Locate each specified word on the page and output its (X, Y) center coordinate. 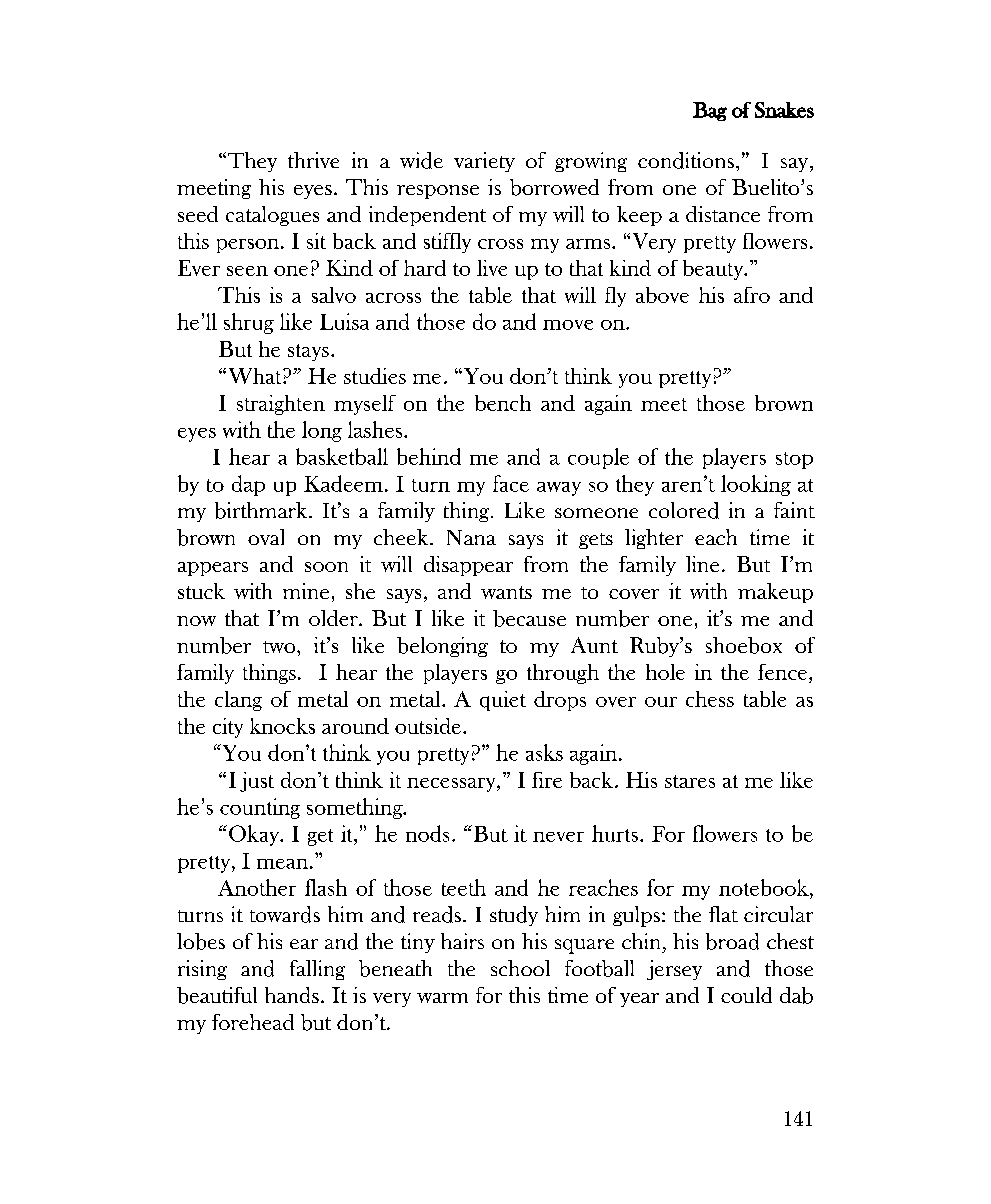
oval (266, 537)
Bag (710, 111)
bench (503, 403)
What (254, 376)
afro (752, 295)
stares (690, 781)
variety (484, 162)
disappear (468, 566)
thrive (313, 160)
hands (292, 995)
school (520, 968)
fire (547, 780)
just (257, 782)
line (702, 564)
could (746, 995)
